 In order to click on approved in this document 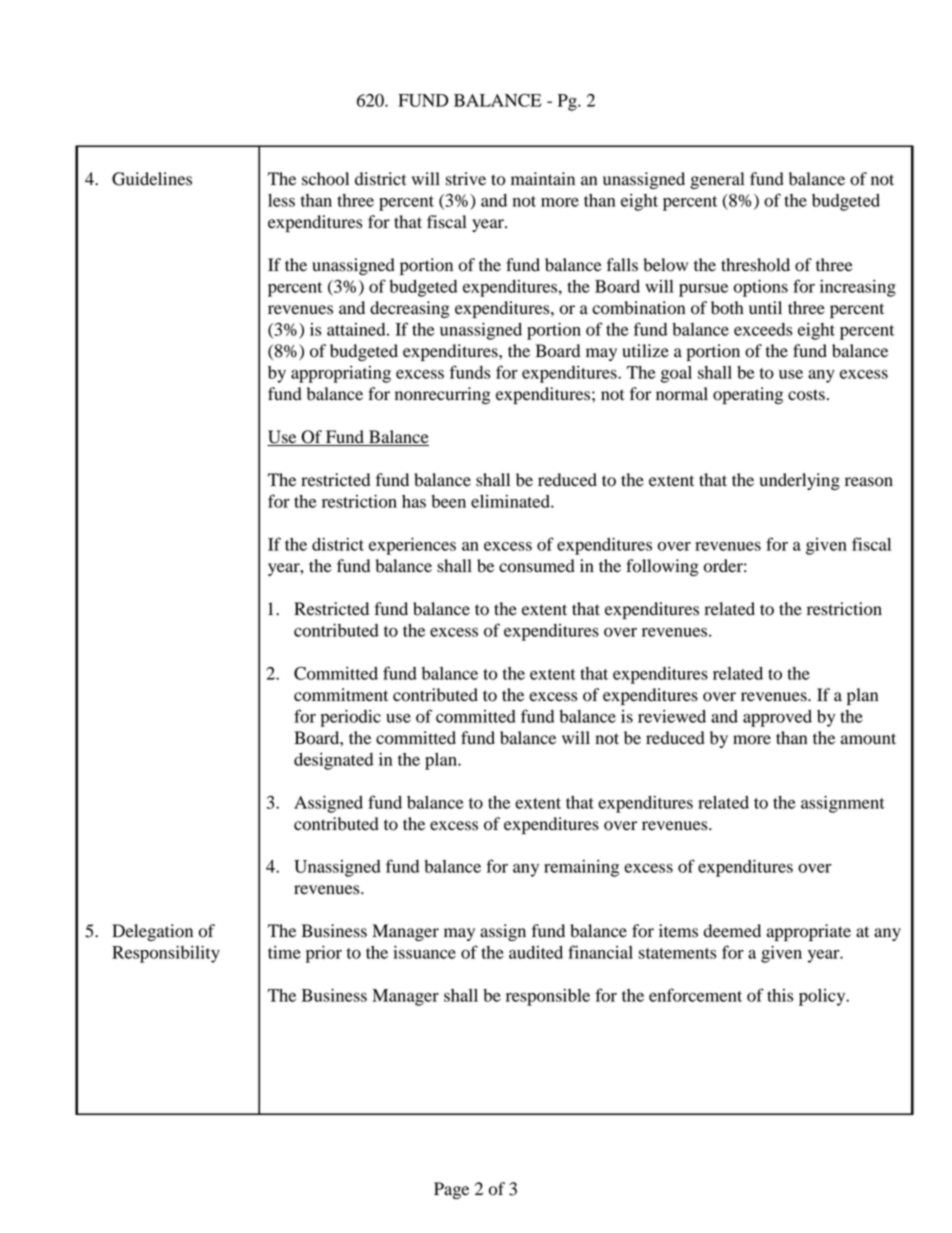, I will do `click(777, 718)`.
